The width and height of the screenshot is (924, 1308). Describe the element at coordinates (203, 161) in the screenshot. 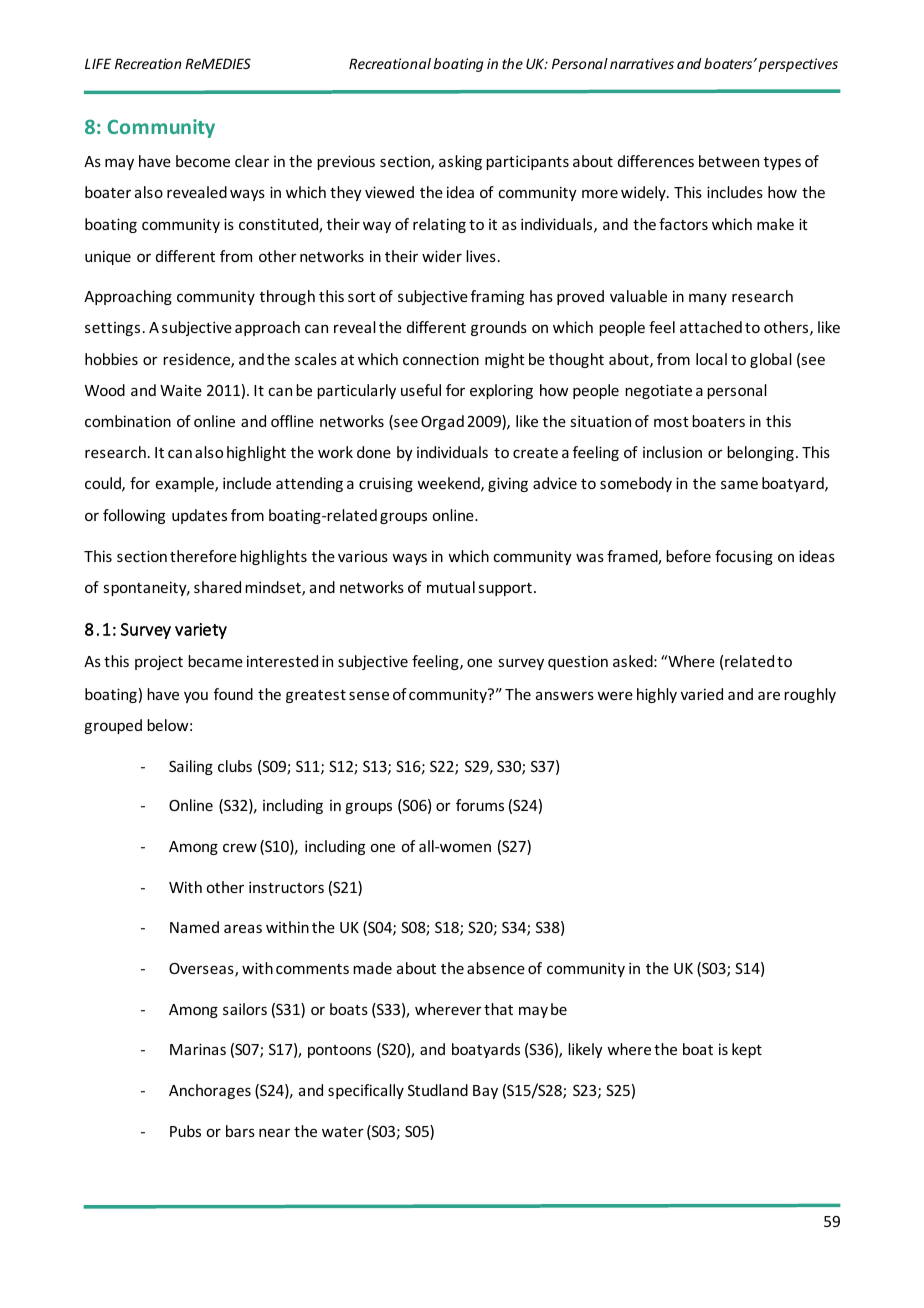

I see `become` at that location.
